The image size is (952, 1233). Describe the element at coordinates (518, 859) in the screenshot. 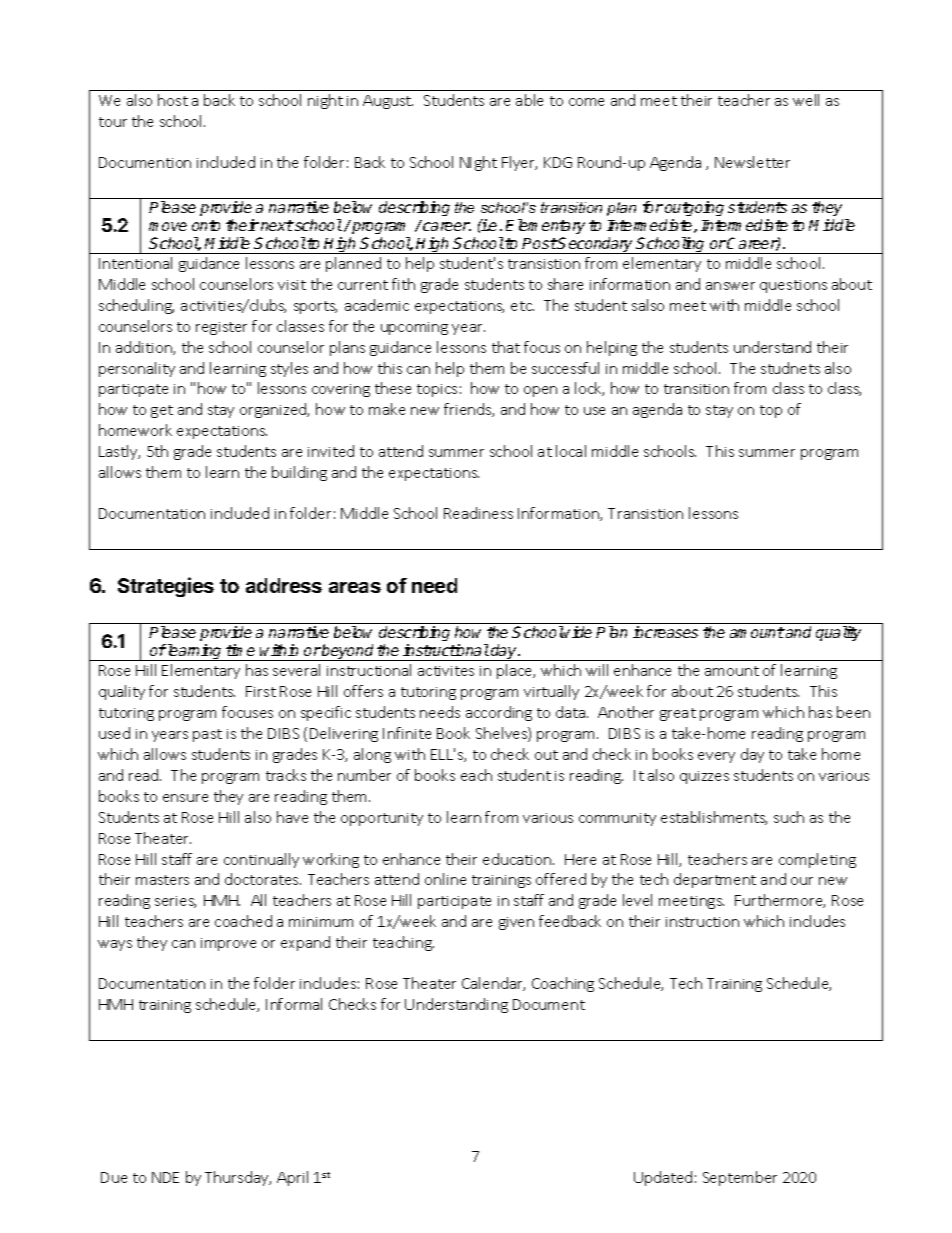

I see `education` at that location.
